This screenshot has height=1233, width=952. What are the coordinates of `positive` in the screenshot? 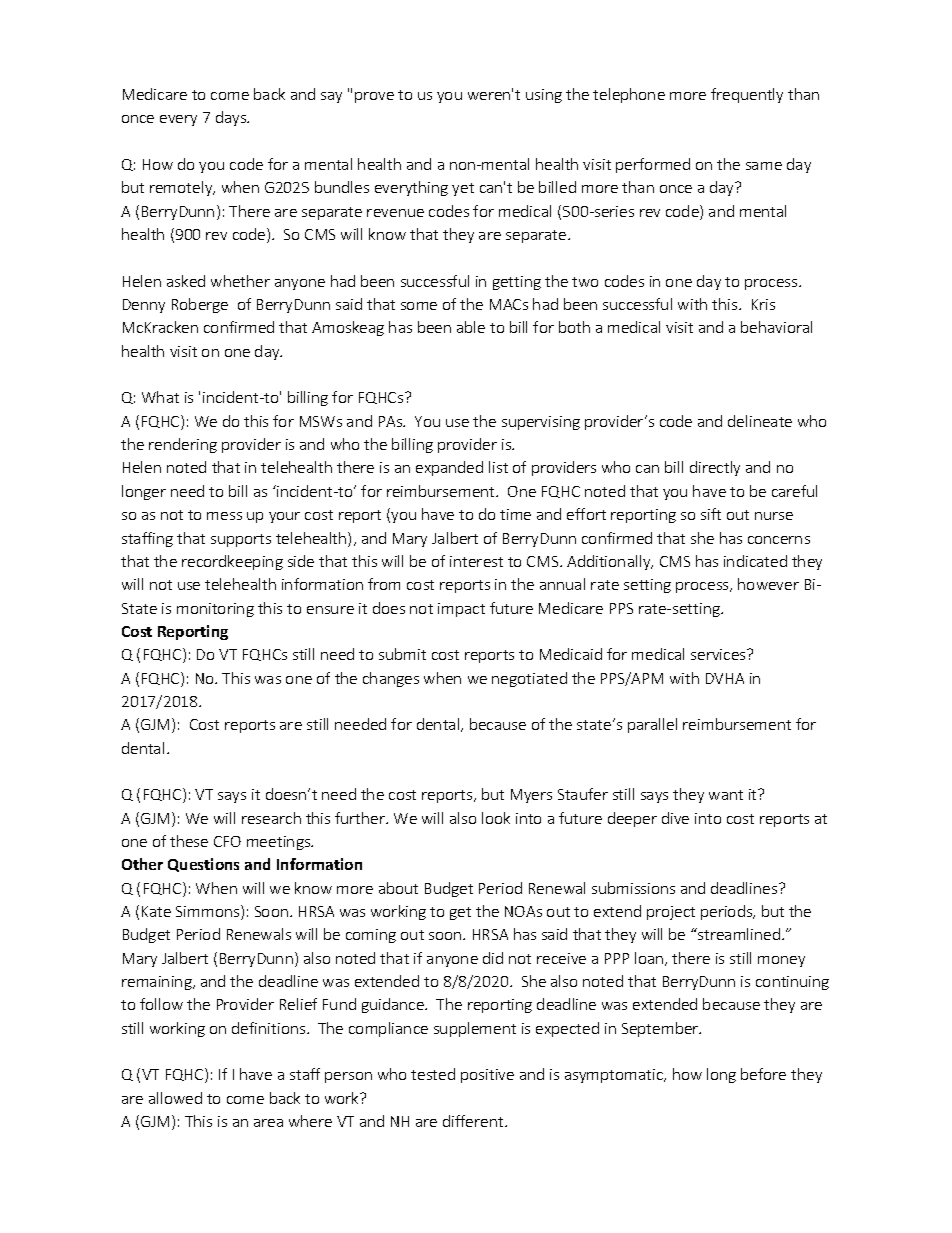 It's located at (487, 1076).
